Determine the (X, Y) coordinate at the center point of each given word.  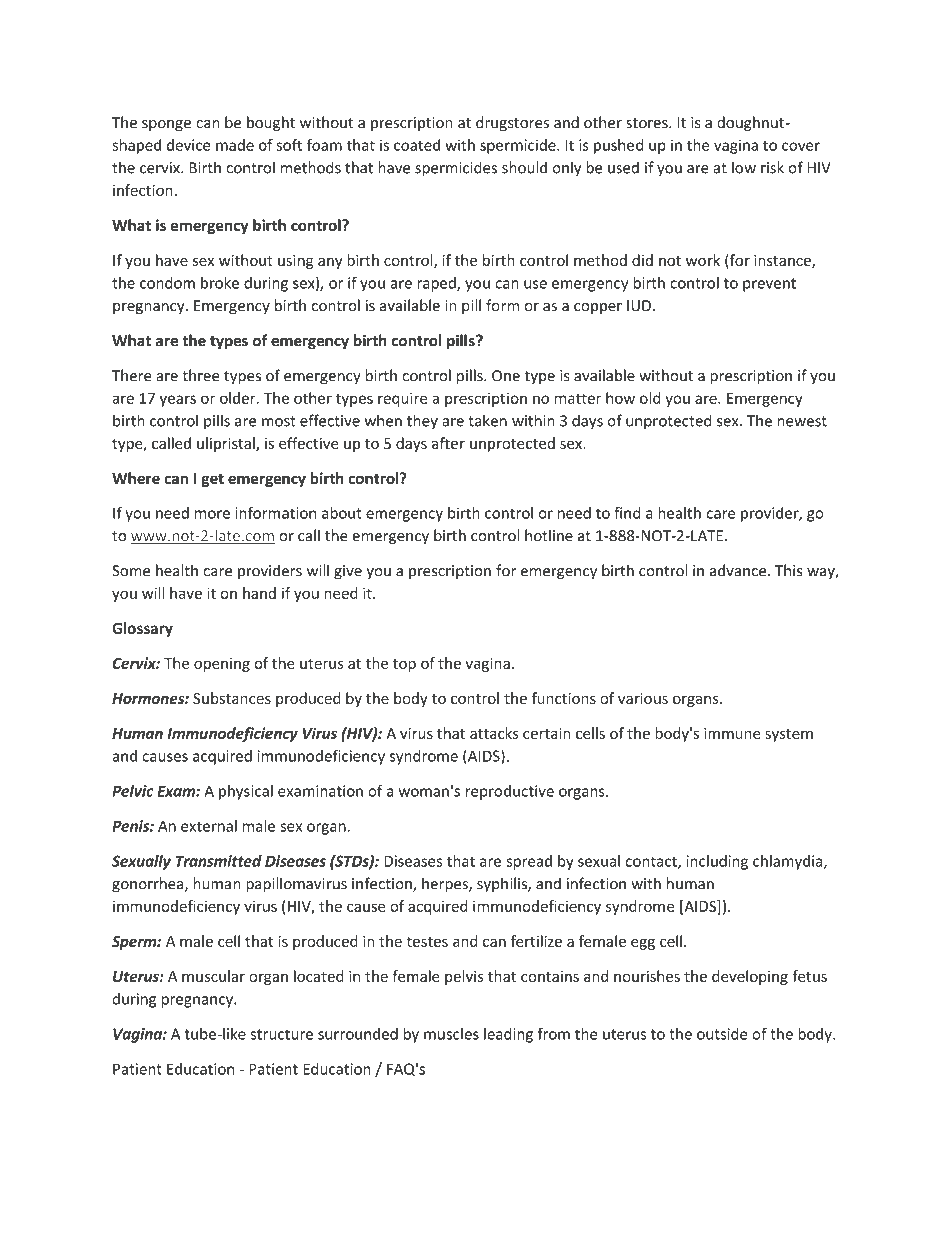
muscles (451, 1034)
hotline (549, 535)
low (744, 167)
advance (739, 570)
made (235, 145)
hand (259, 593)
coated (417, 145)
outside (722, 1034)
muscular (213, 976)
